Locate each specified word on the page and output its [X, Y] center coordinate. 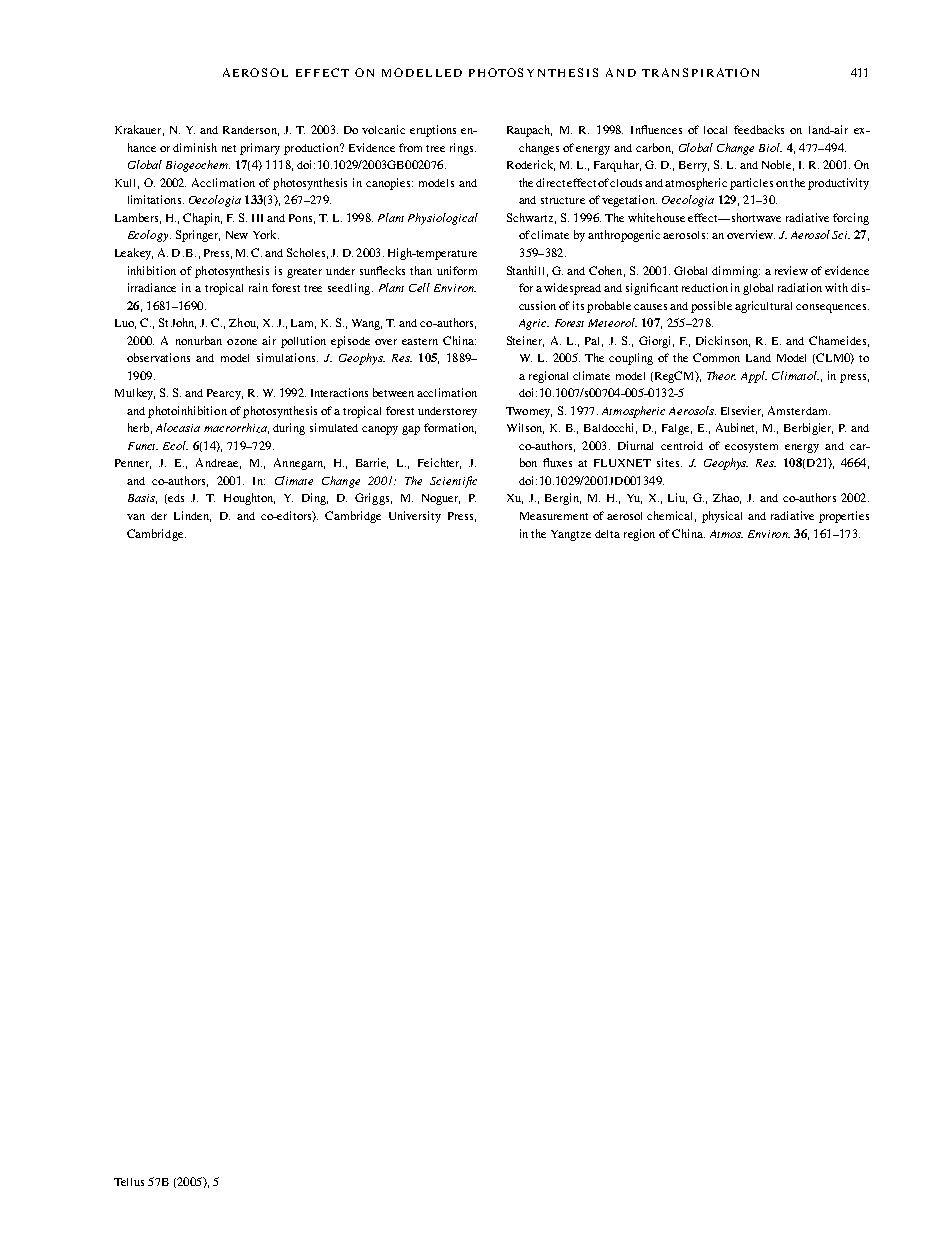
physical [722, 517]
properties [844, 517]
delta [607, 534]
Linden [192, 516]
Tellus [129, 1182]
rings [463, 149]
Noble [778, 165]
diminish [195, 147]
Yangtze [571, 535]
